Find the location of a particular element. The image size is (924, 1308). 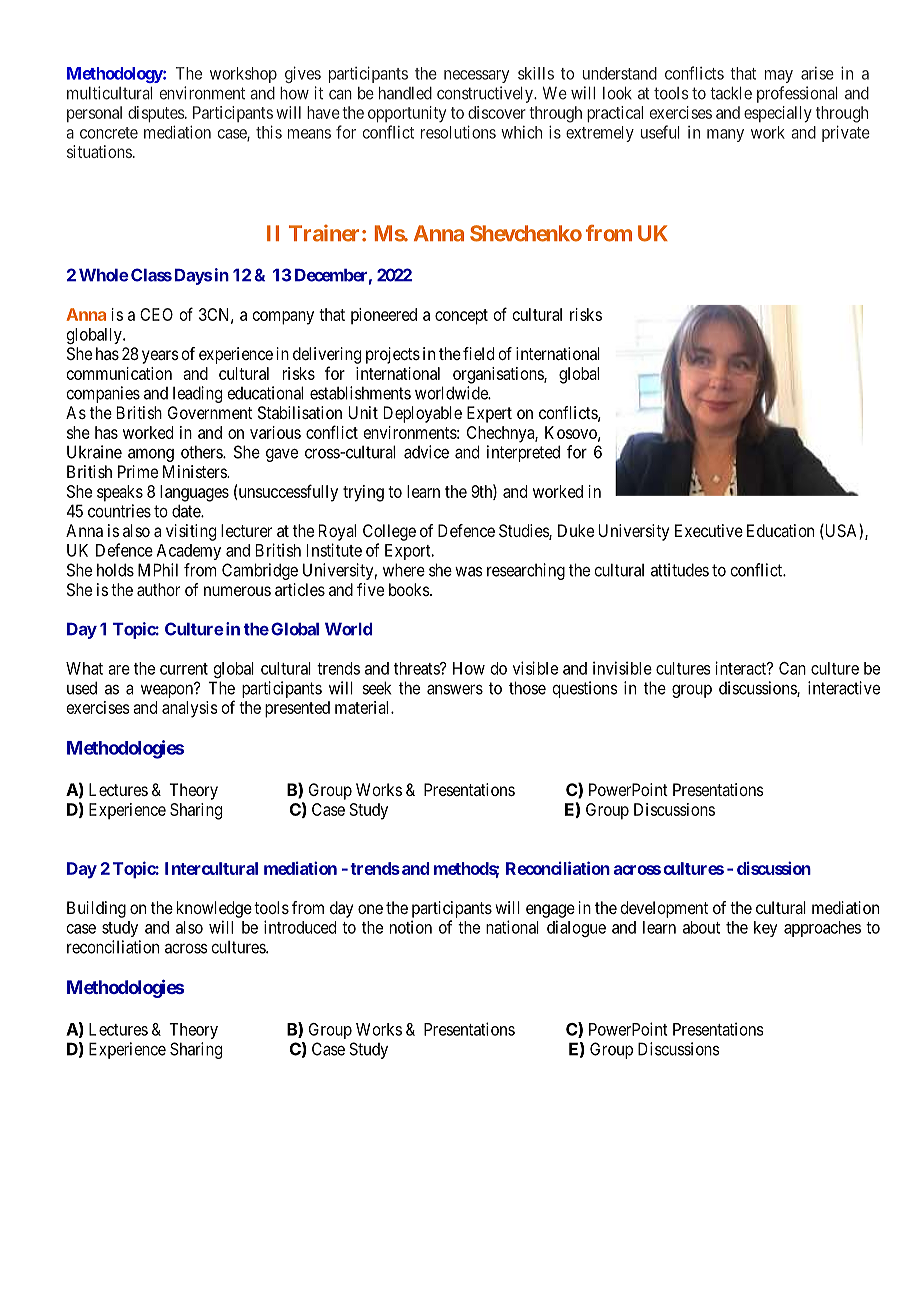

constructively is located at coordinates (486, 94).
